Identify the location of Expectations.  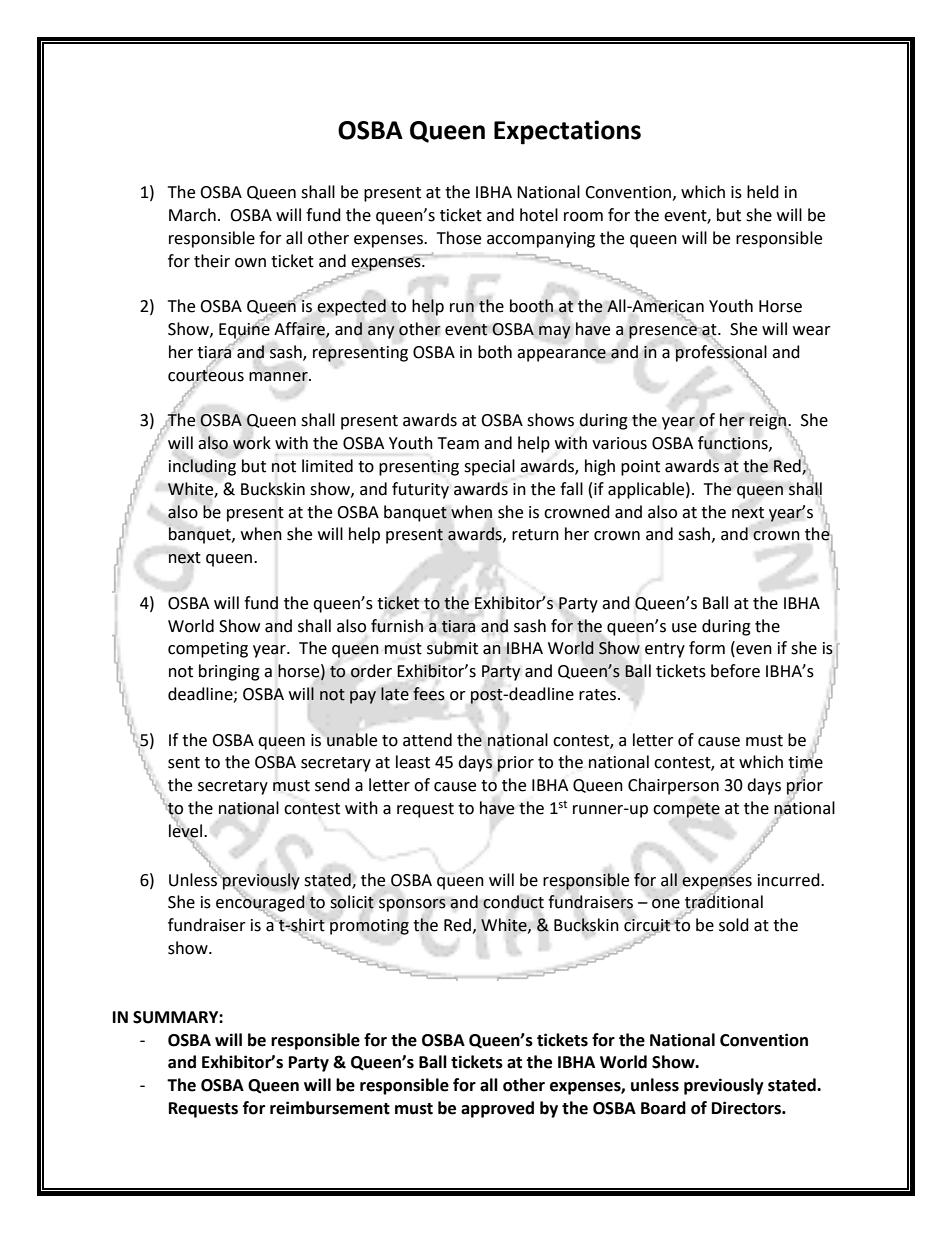
(567, 132).
